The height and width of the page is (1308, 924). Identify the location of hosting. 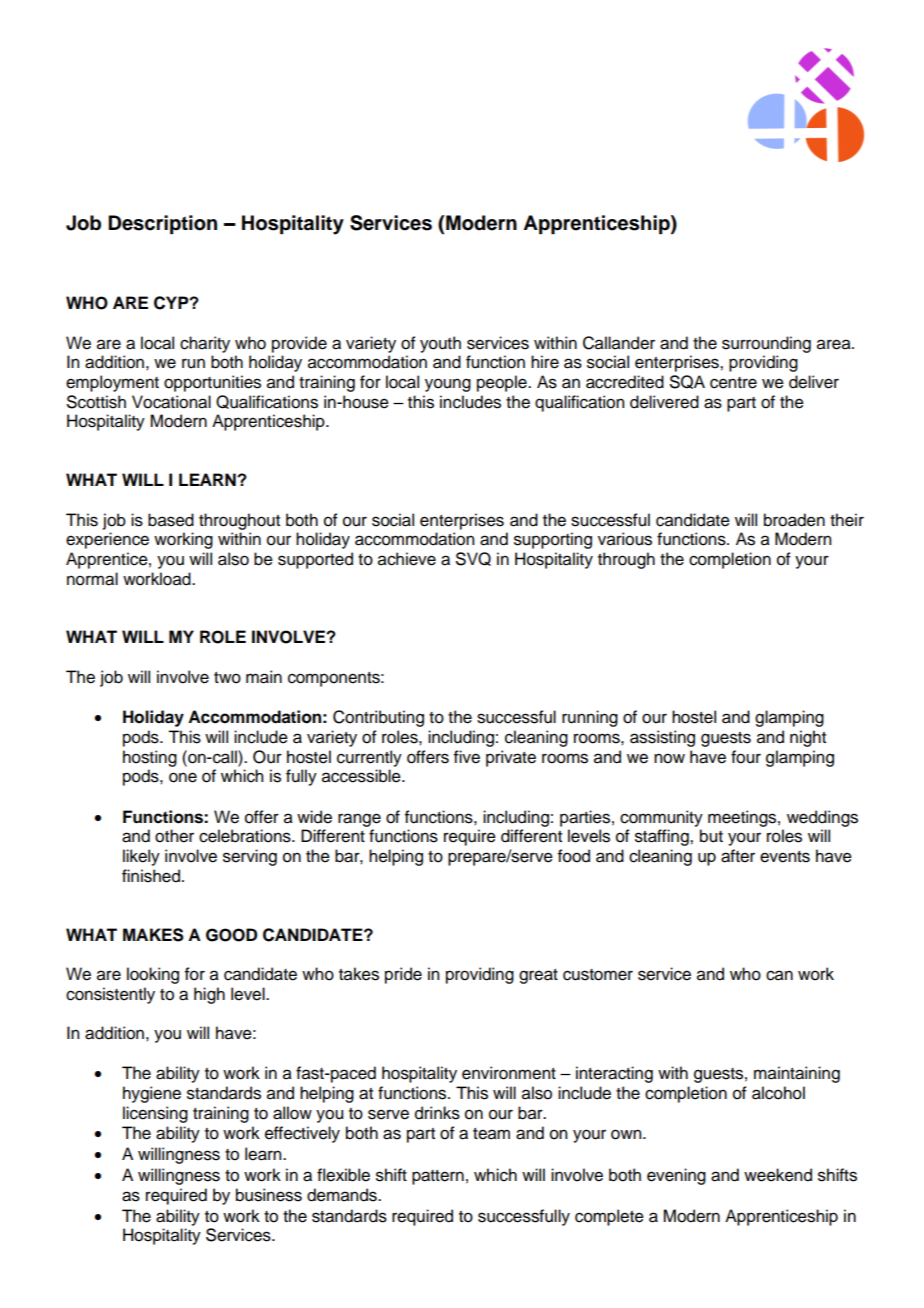
(150, 758).
